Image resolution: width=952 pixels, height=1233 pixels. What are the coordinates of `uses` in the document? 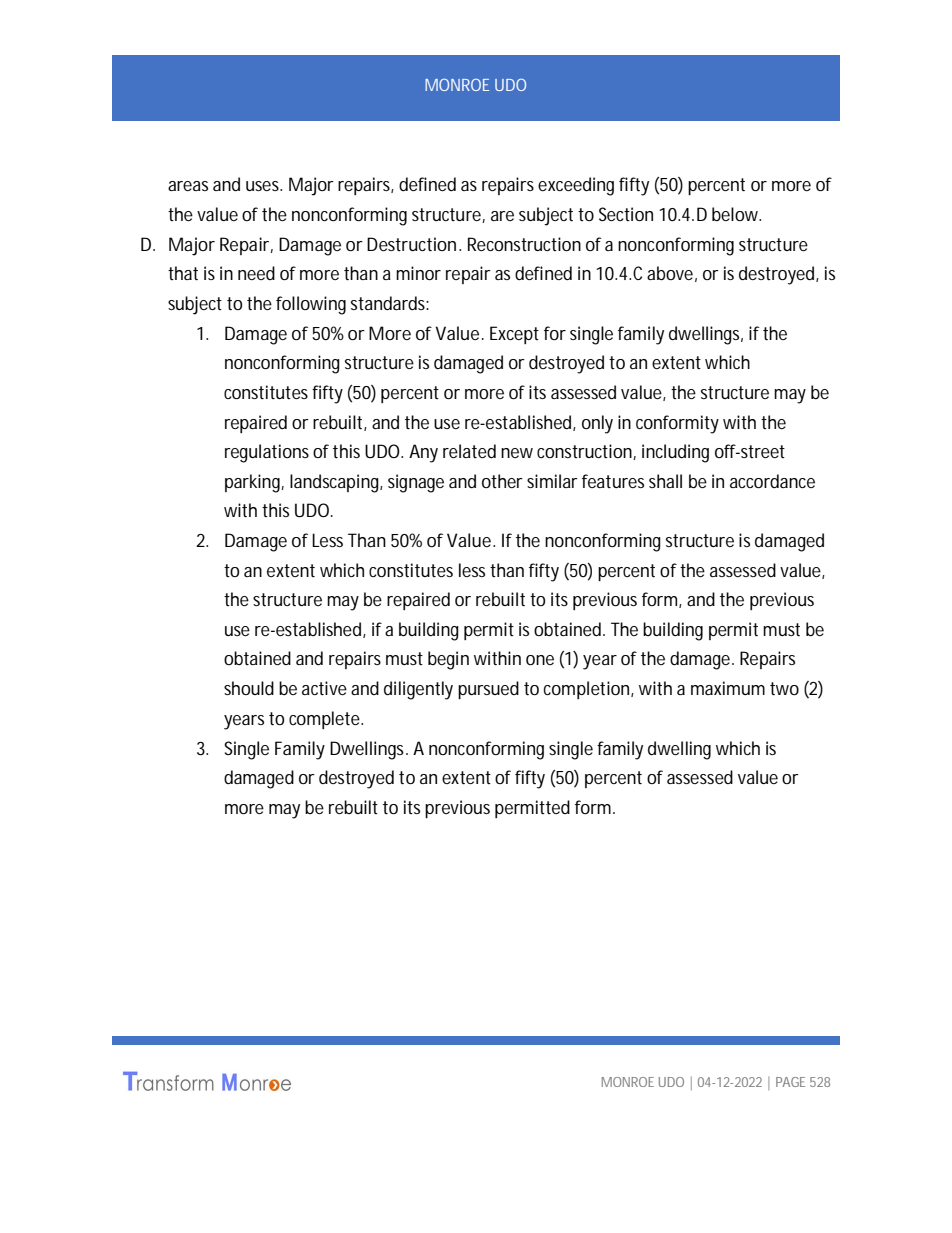 It's located at (264, 186).
